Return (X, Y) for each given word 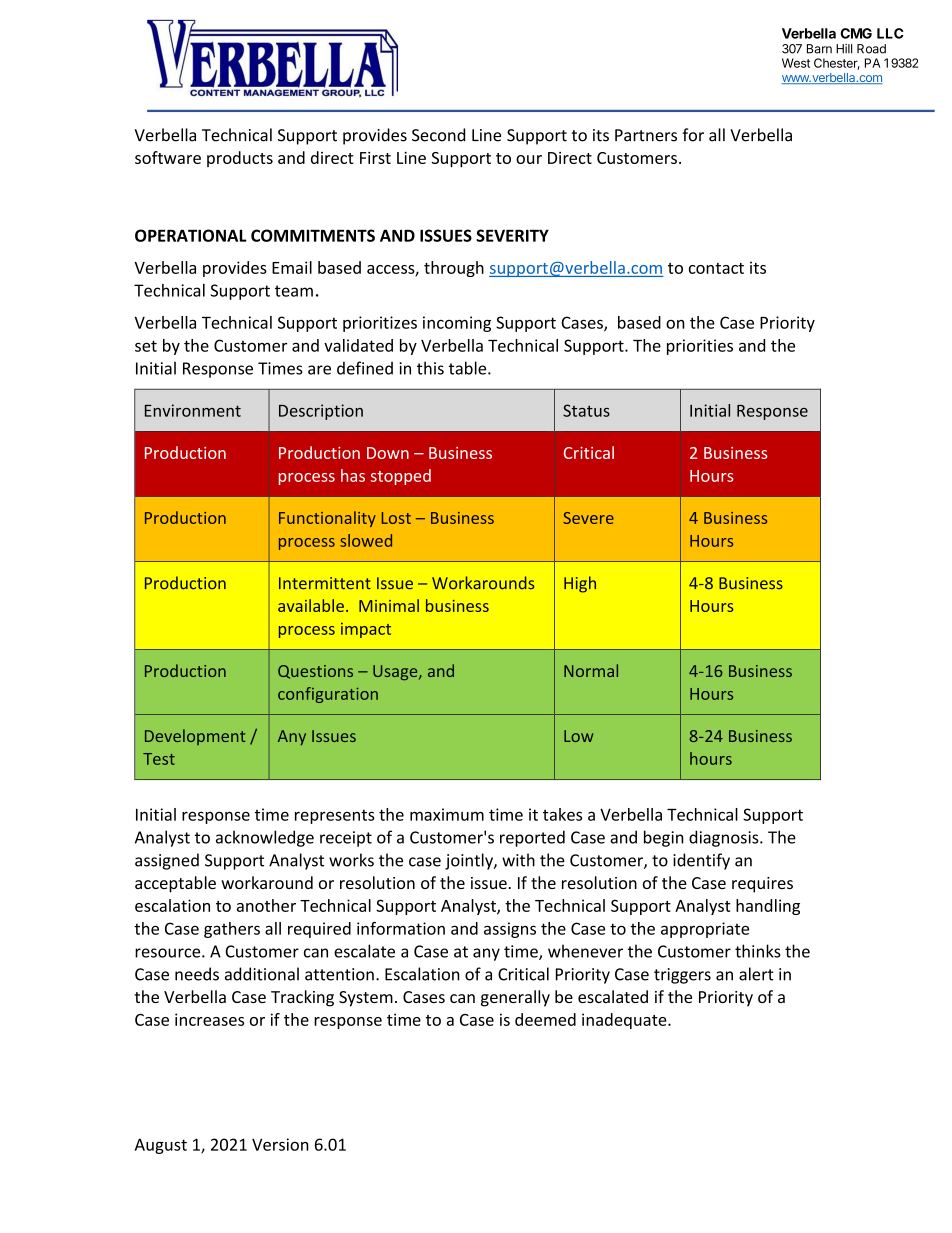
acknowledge (265, 838)
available (311, 605)
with (518, 860)
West (796, 63)
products (240, 159)
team (294, 291)
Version (280, 1144)
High (580, 584)
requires (762, 885)
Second (438, 135)
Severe (588, 518)
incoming (457, 324)
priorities (700, 347)
